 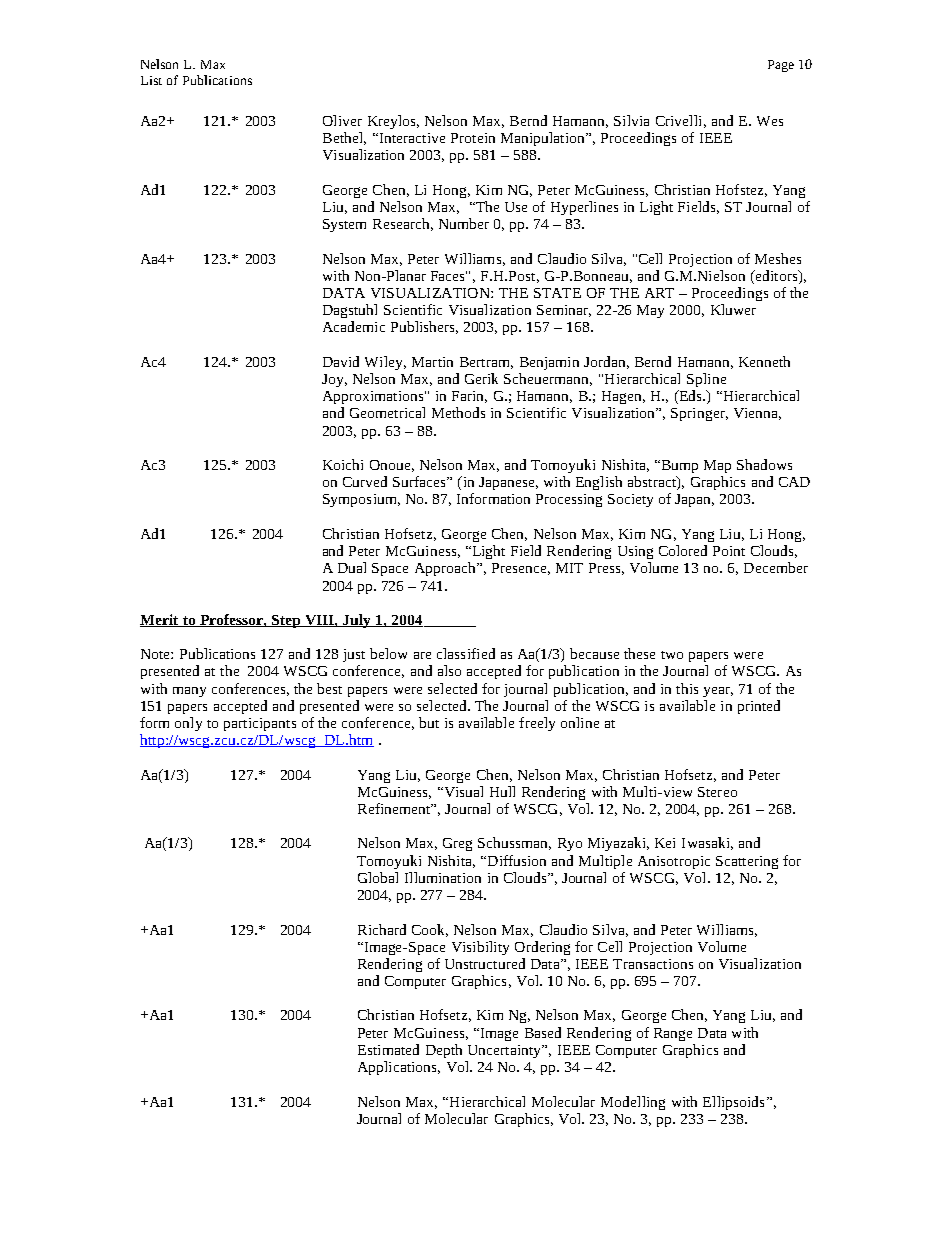 What do you see at coordinates (388, 1049) in the image?
I see `Estimated` at bounding box center [388, 1049].
